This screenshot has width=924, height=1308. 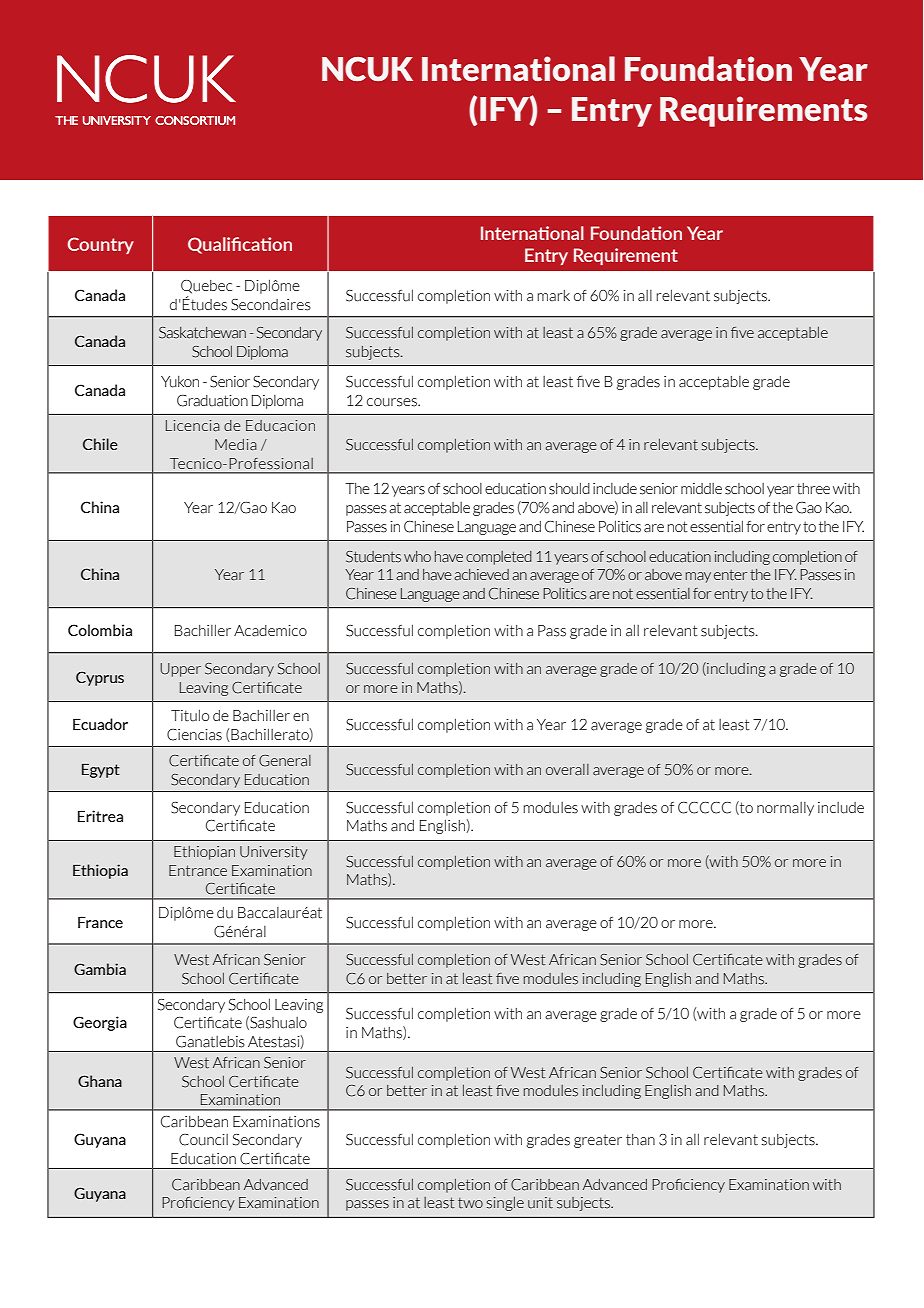 What do you see at coordinates (701, 488) in the screenshot?
I see `middle` at bounding box center [701, 488].
